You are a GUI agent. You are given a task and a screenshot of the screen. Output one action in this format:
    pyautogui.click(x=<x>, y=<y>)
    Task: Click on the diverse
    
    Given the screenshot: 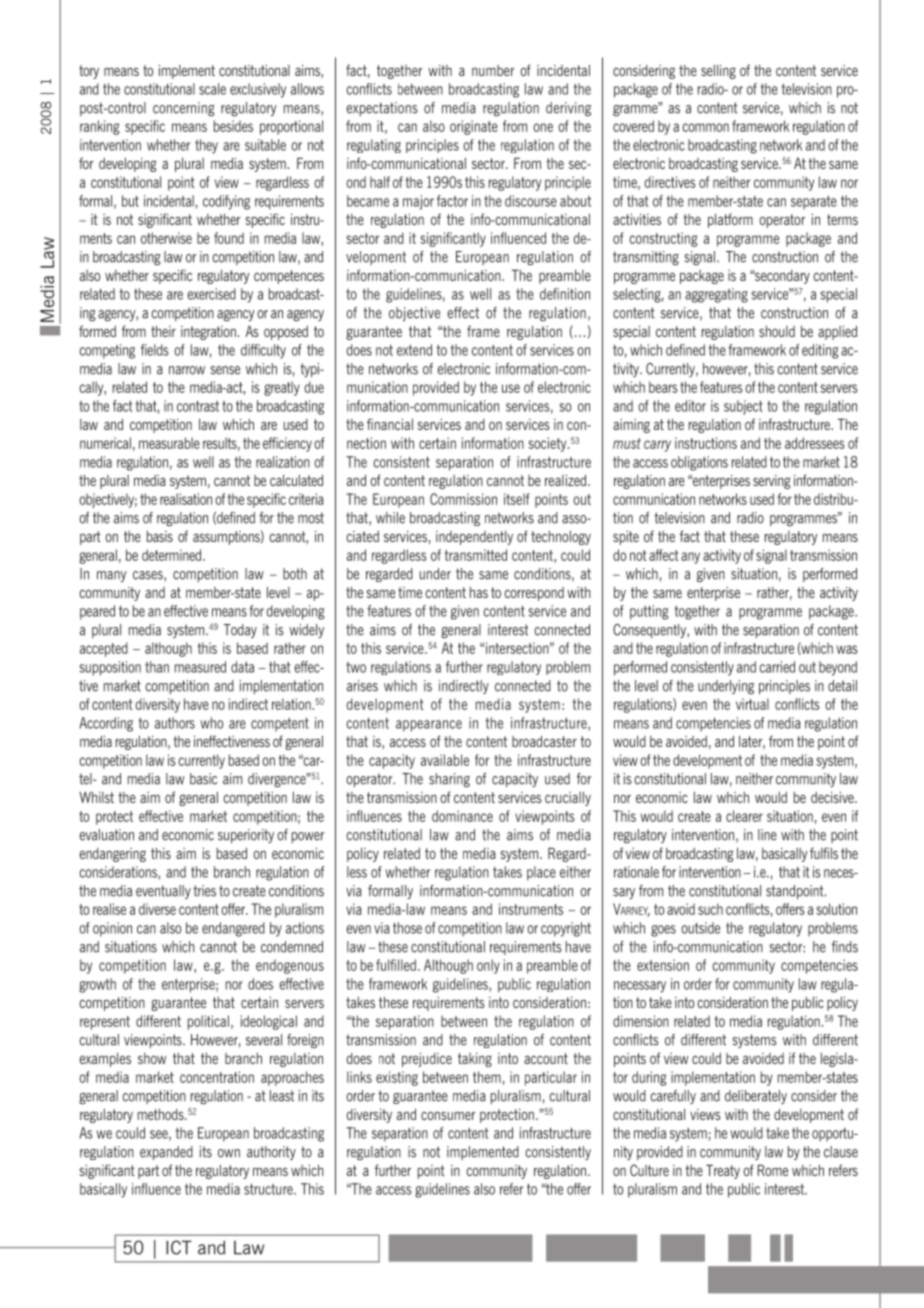 What is the action you would take?
    pyautogui.click(x=157, y=909)
